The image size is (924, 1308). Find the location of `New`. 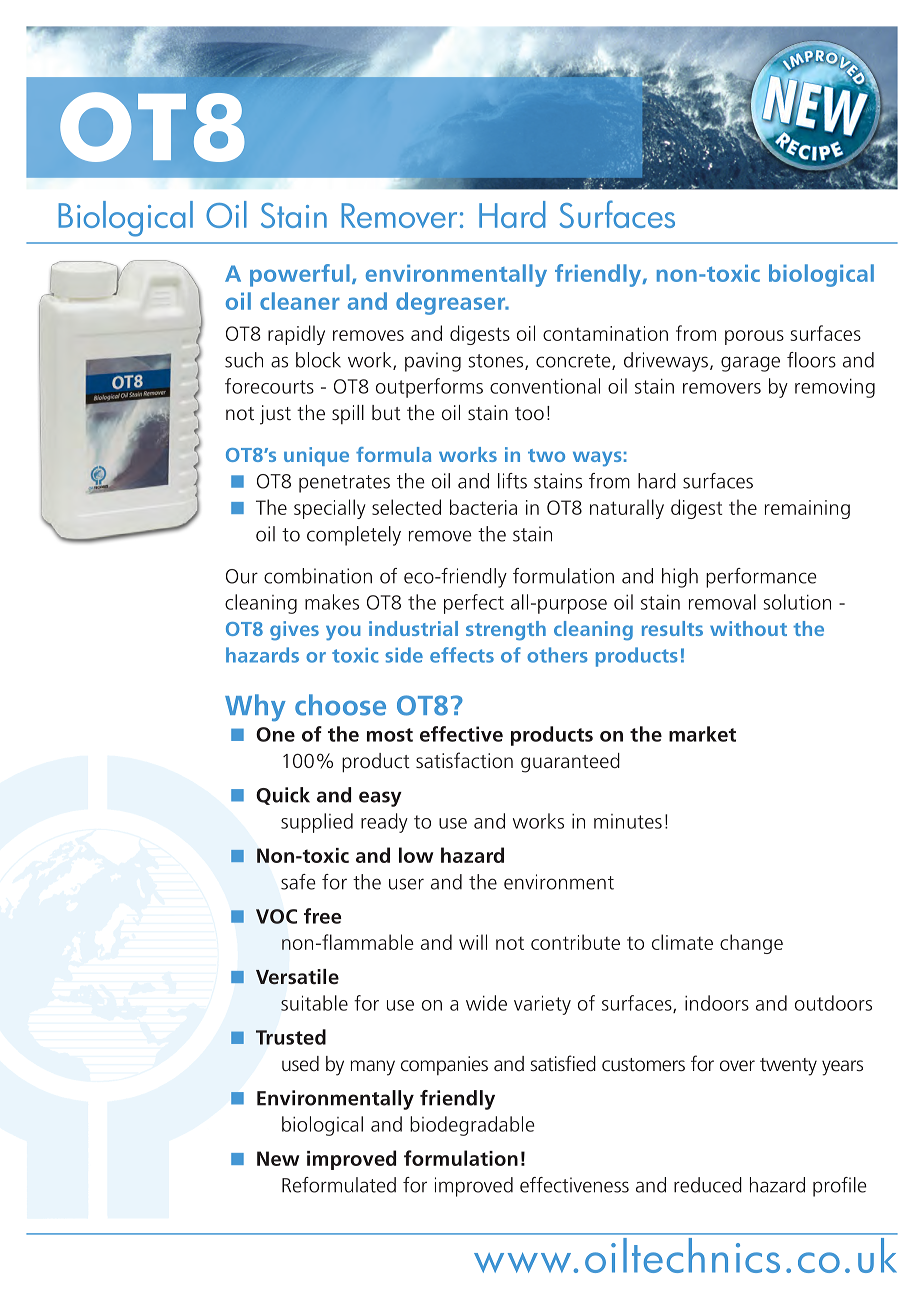

New is located at coordinates (278, 1158).
